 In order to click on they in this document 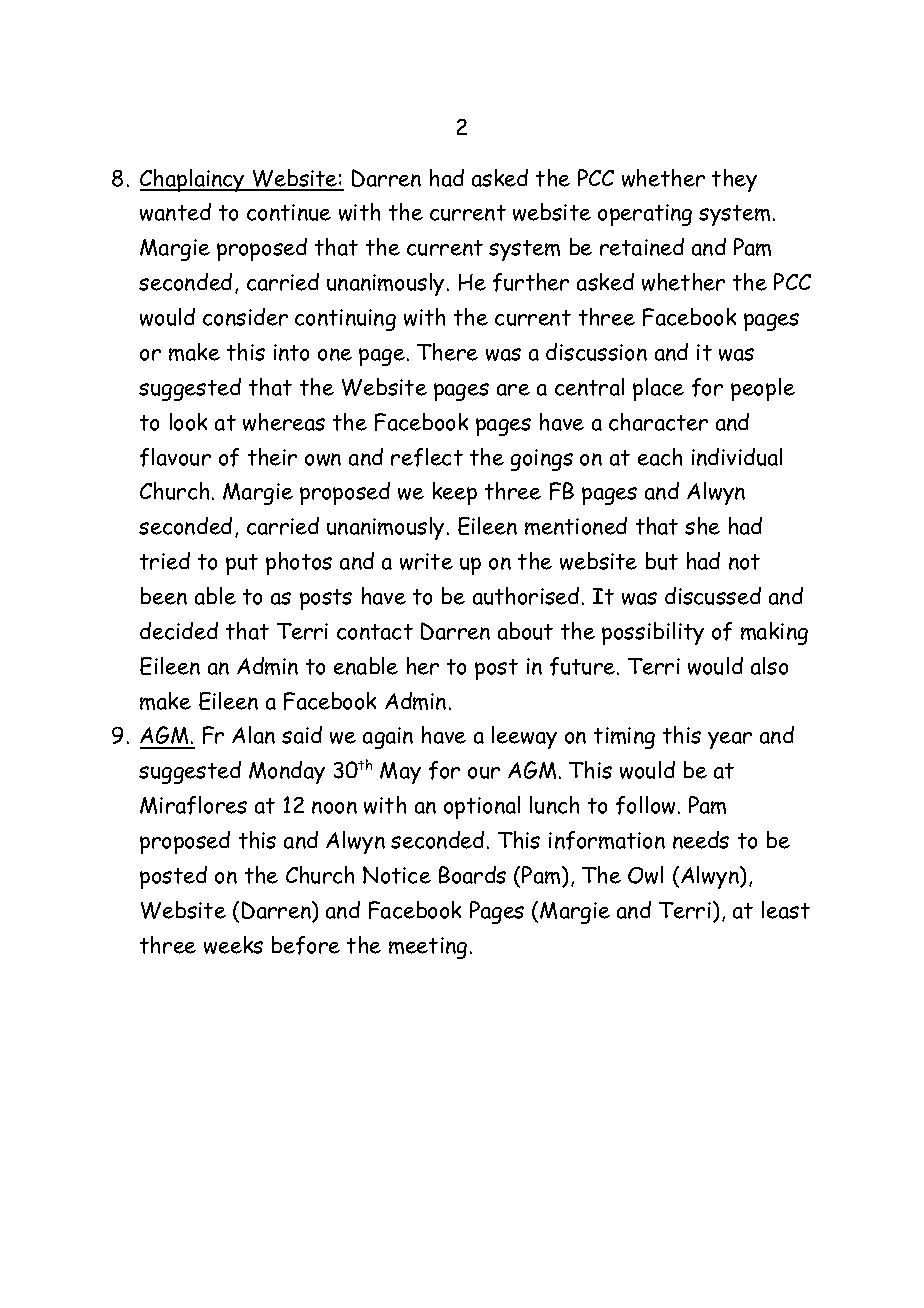, I will do `click(734, 180)`.
